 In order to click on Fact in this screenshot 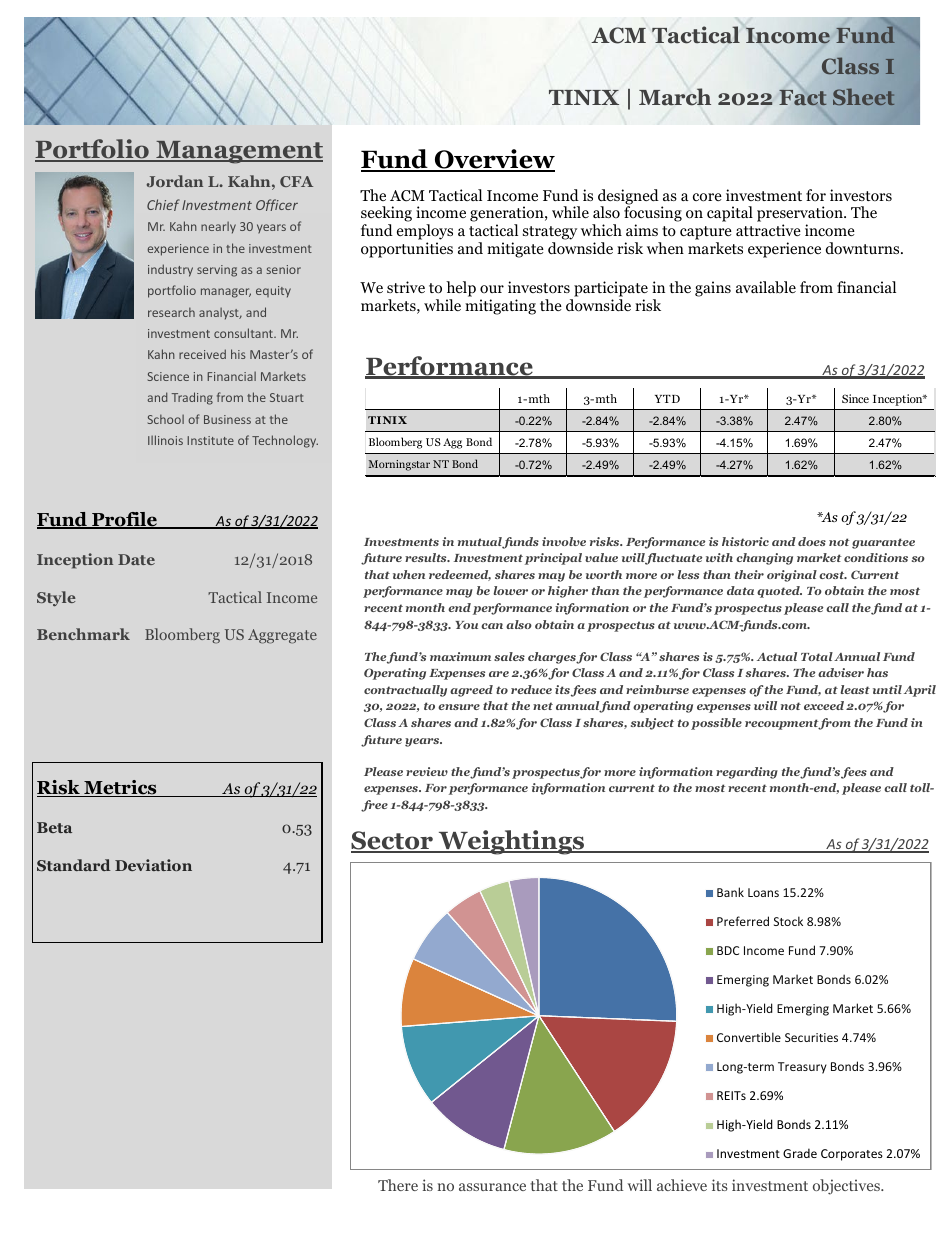, I will do `click(803, 97)`.
